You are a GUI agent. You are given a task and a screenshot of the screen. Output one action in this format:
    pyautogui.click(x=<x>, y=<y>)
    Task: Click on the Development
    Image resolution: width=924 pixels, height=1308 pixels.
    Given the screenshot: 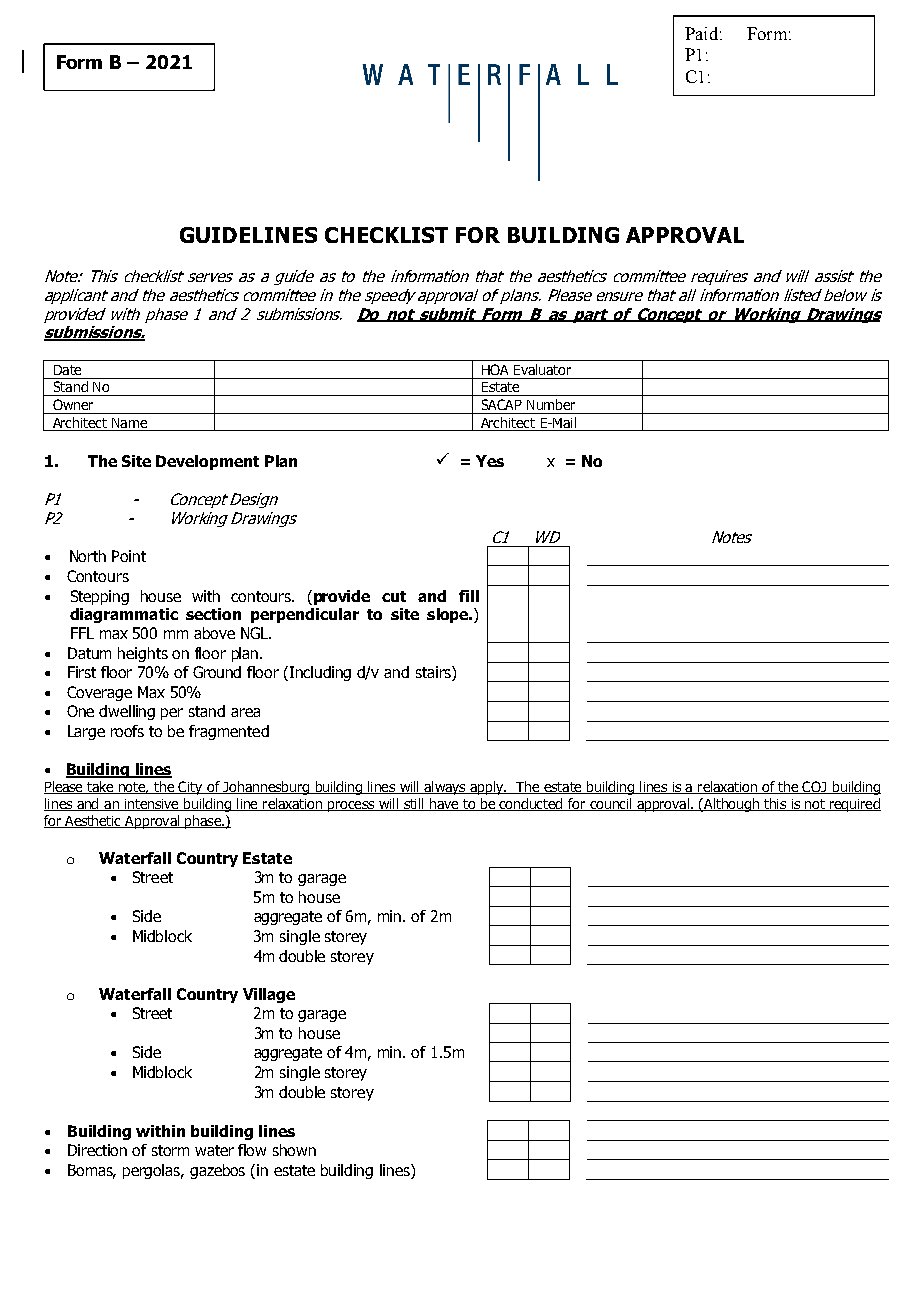 What is the action you would take?
    pyautogui.click(x=207, y=462)
